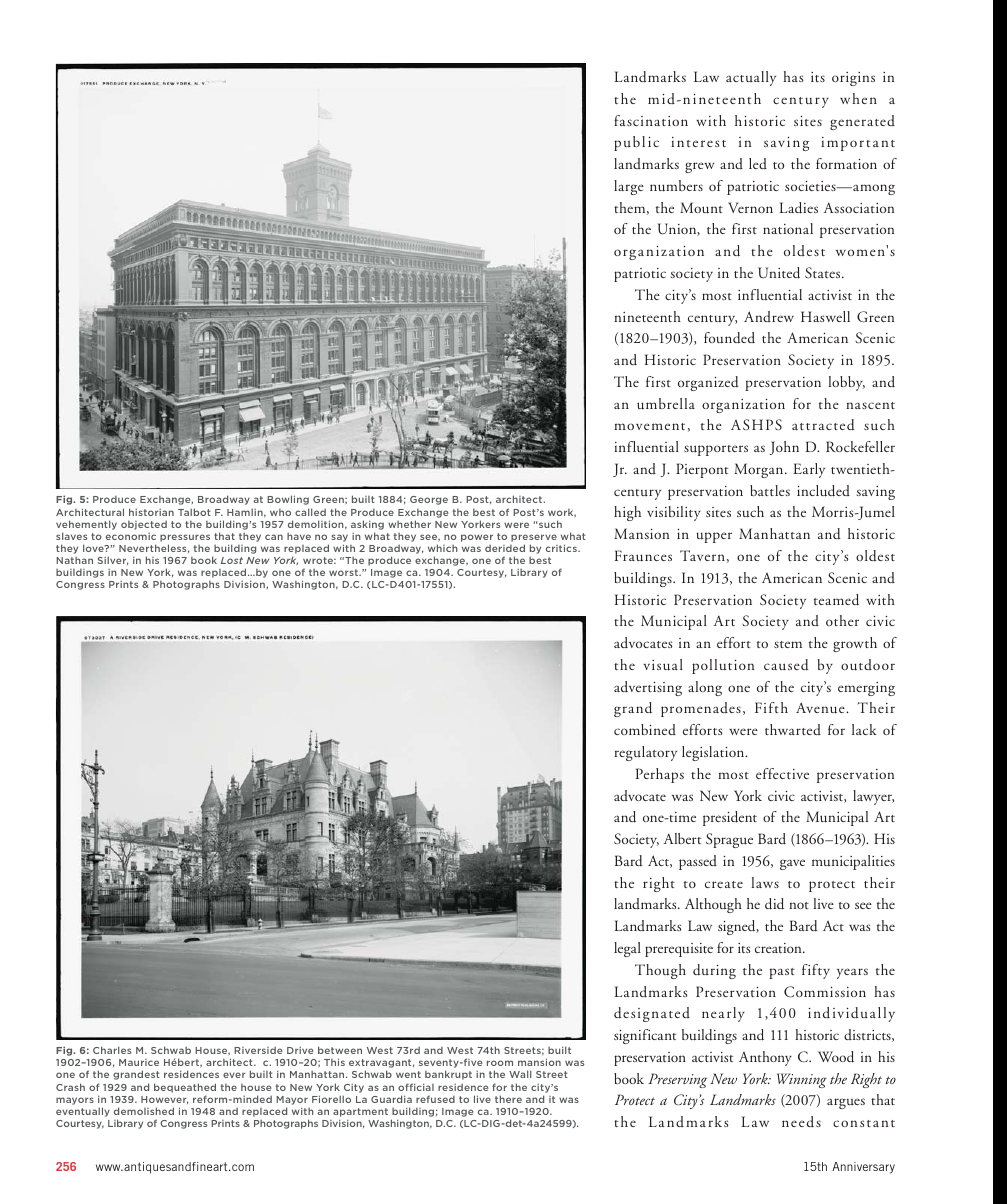  I want to click on argues, so click(846, 1103).
